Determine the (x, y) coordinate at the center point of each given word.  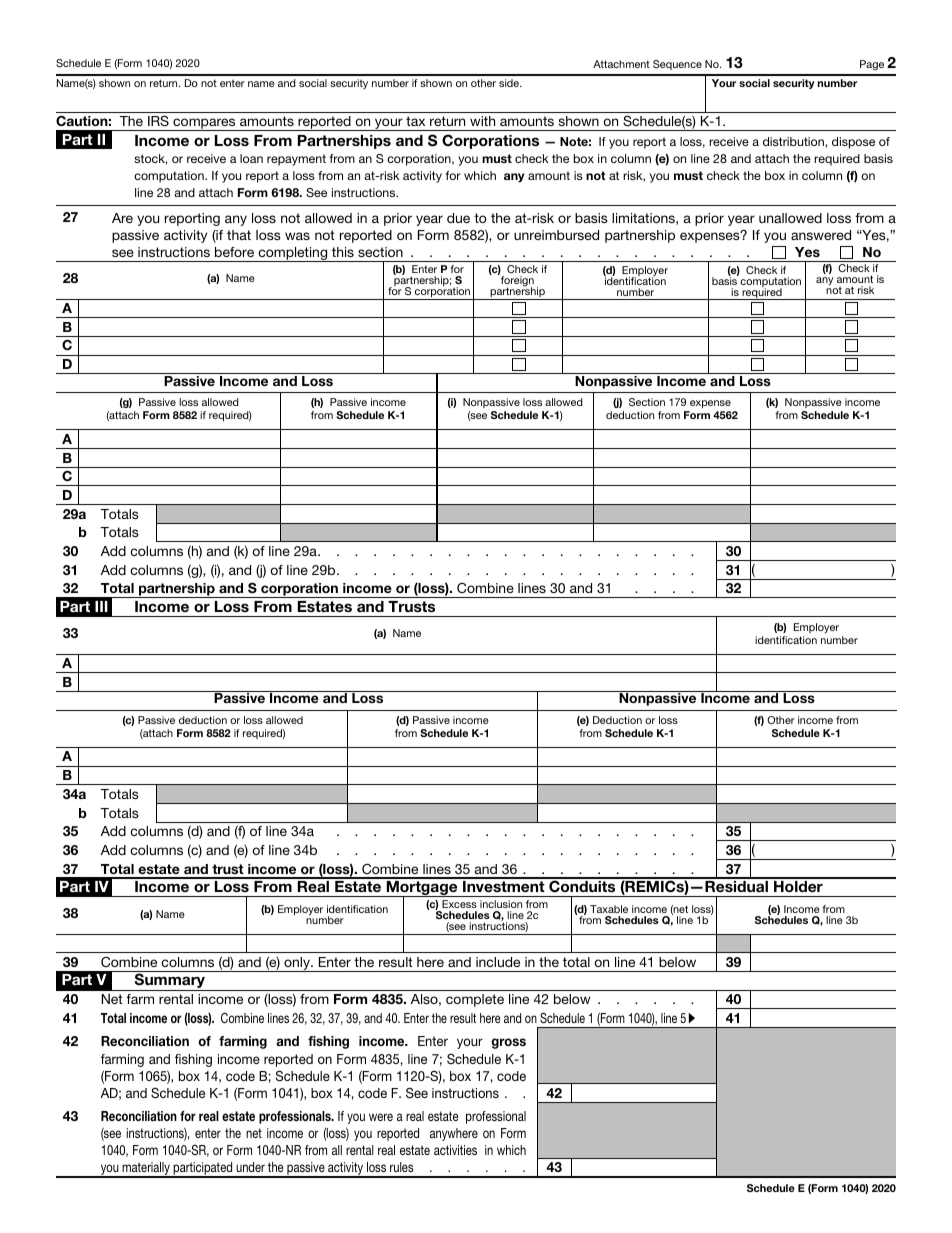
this (343, 252)
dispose (853, 143)
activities (455, 1150)
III (101, 606)
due (458, 218)
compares (204, 124)
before (234, 252)
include (498, 962)
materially (146, 1170)
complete (475, 1000)
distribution (794, 141)
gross (508, 1043)
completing (293, 254)
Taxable (609, 909)
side (510, 83)
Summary (170, 982)
